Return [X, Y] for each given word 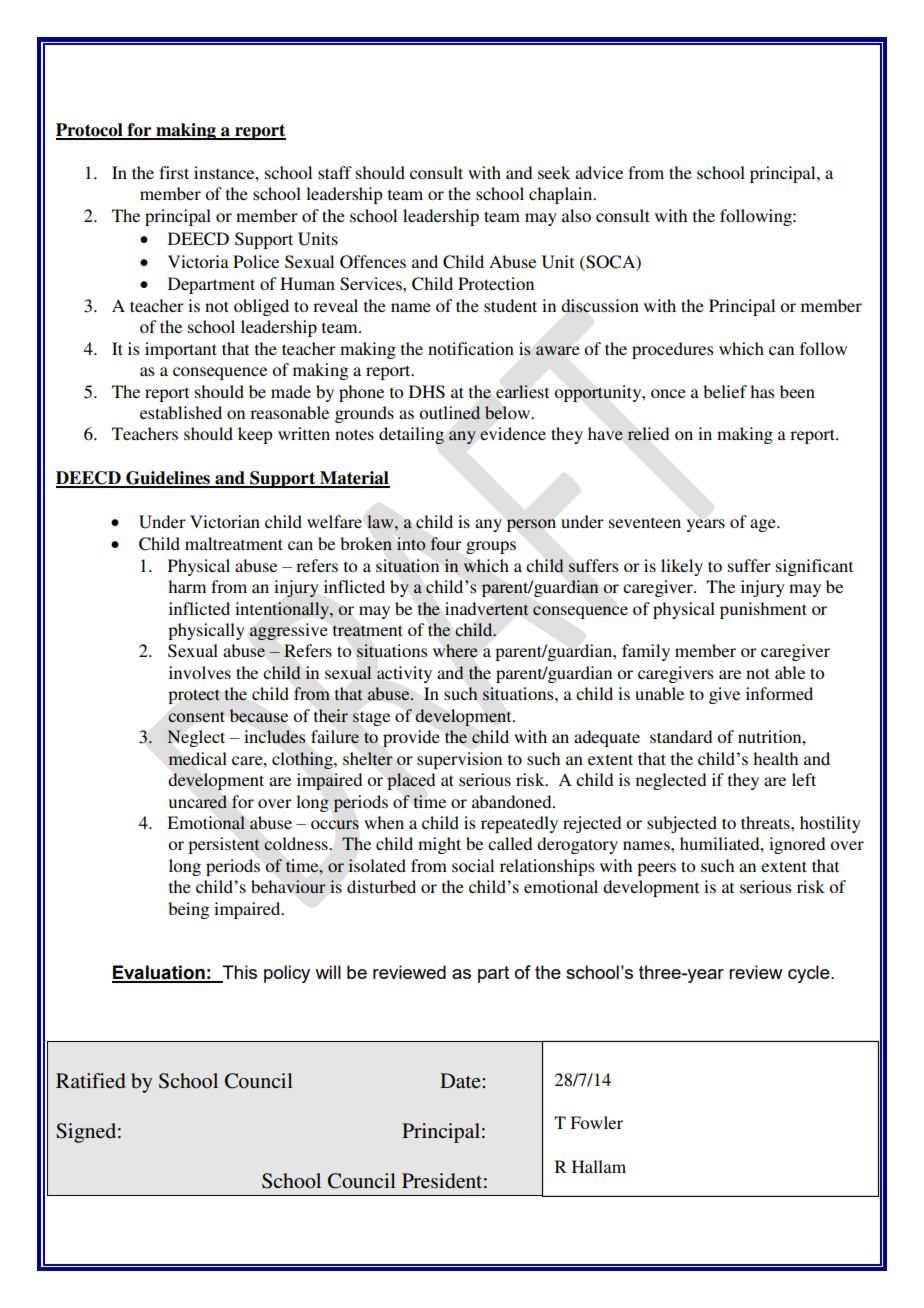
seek [554, 172]
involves [200, 672]
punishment [763, 610]
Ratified [90, 1081]
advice [599, 172]
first [174, 172]
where [455, 650]
